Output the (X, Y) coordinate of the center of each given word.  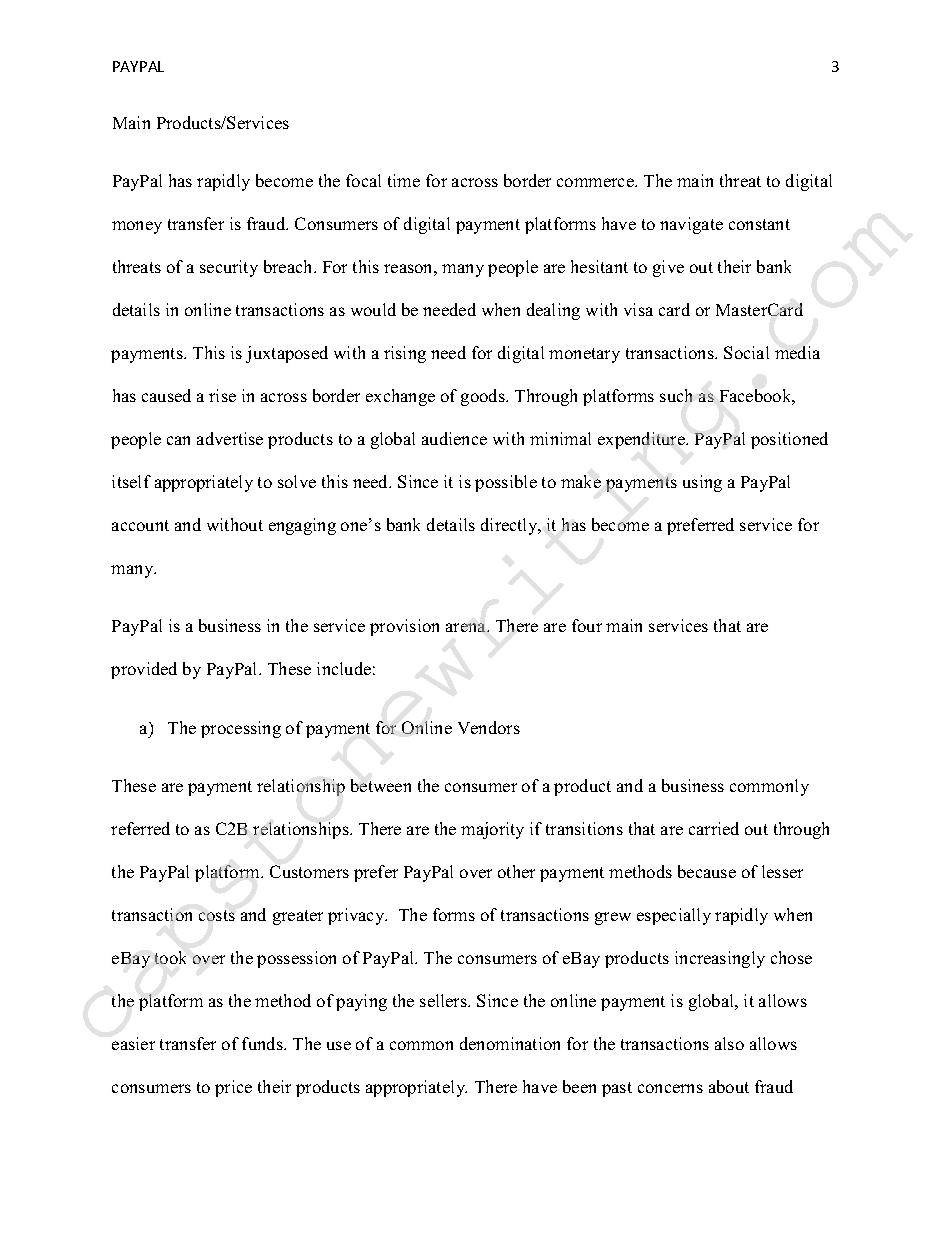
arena (467, 627)
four (587, 625)
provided (144, 670)
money (137, 227)
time (404, 180)
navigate (691, 225)
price (233, 1088)
